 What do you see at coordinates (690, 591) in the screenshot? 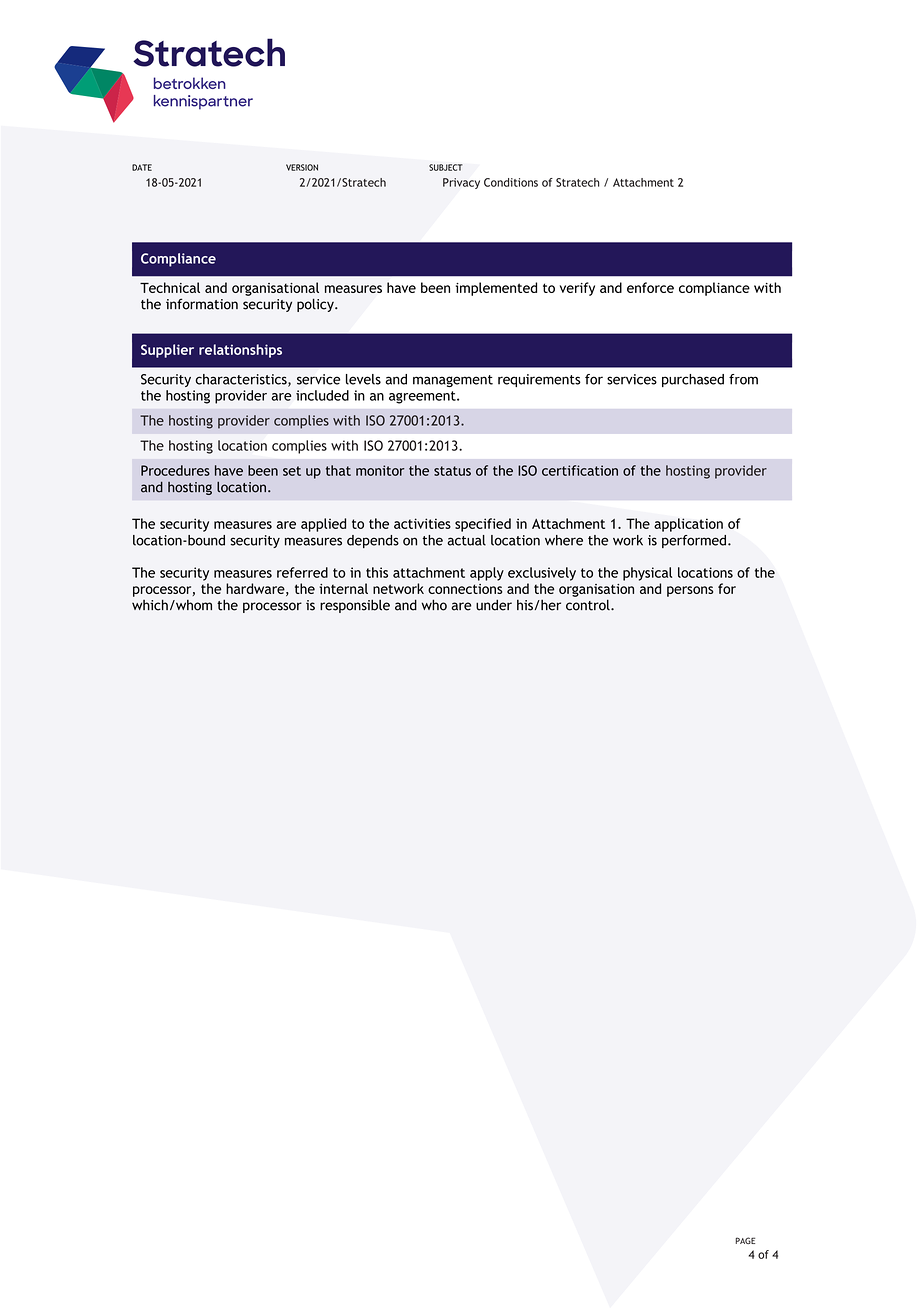
I see `persons` at bounding box center [690, 591].
